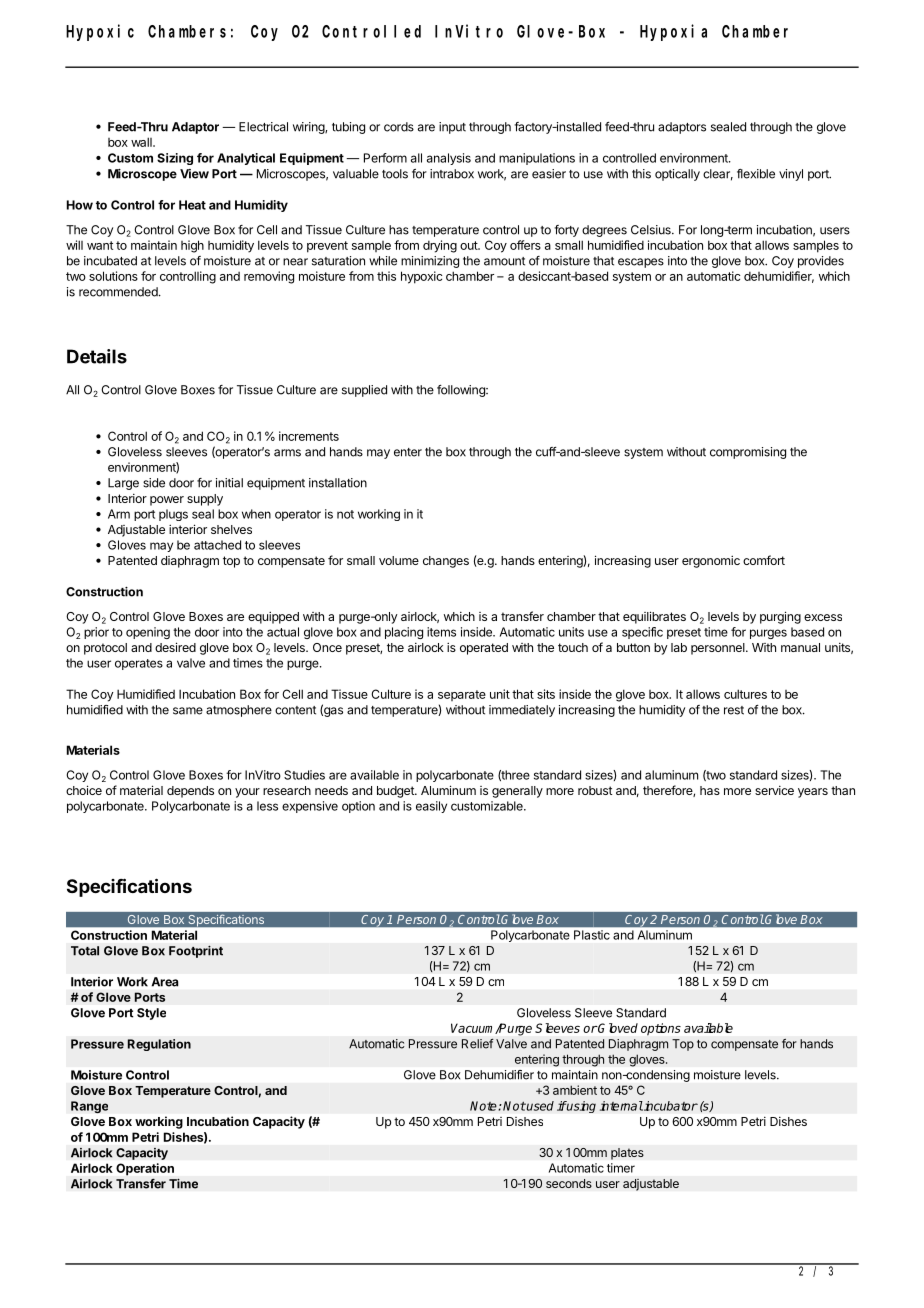  Describe the element at coordinates (462, 391) in the image. I see `following` at that location.
